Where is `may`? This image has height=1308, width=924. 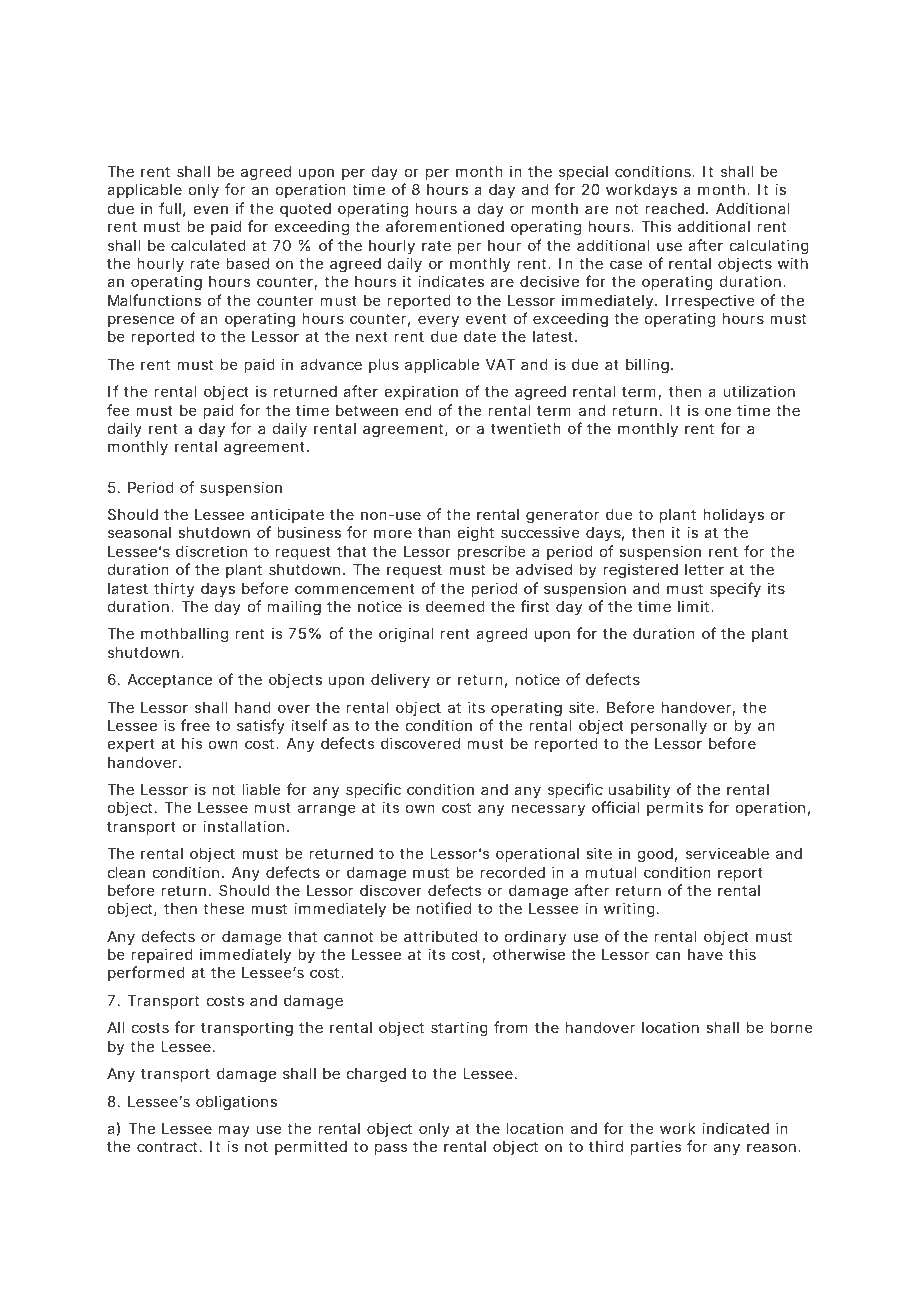
may is located at coordinates (234, 1131).
